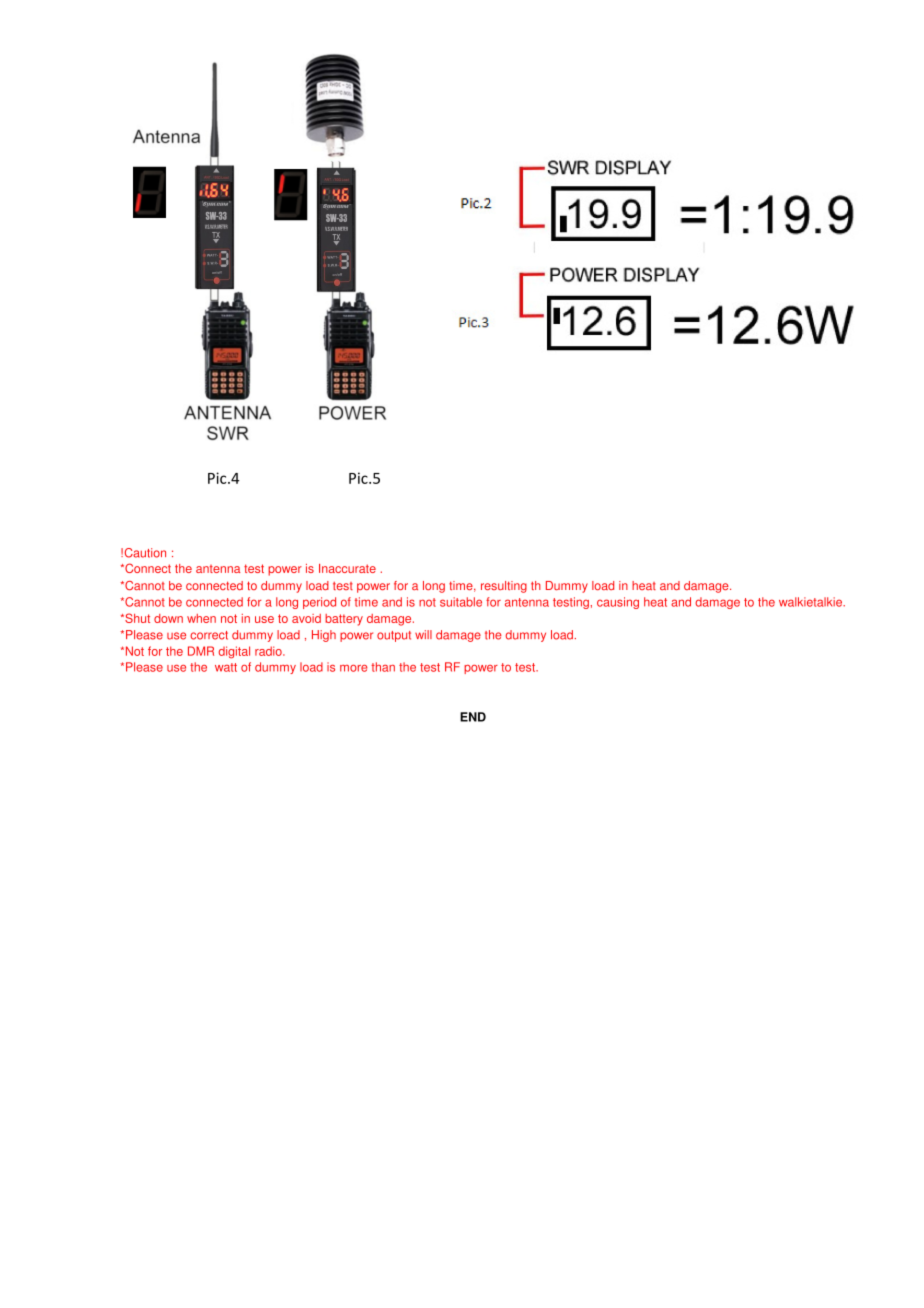  I want to click on will, so click(423, 634).
